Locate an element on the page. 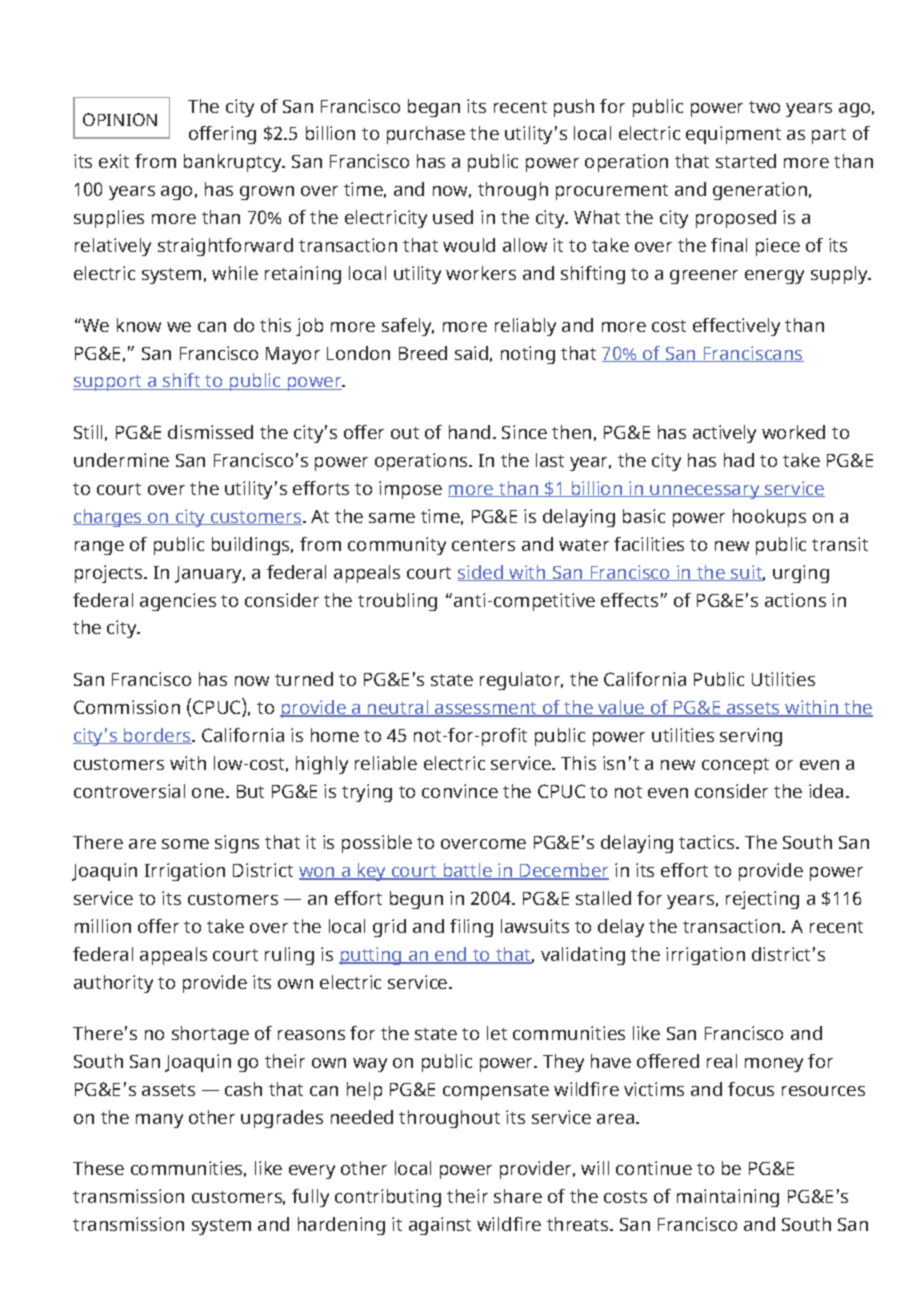 Image resolution: width=924 pixels, height=1308 pixels. These is located at coordinates (98, 1168).
